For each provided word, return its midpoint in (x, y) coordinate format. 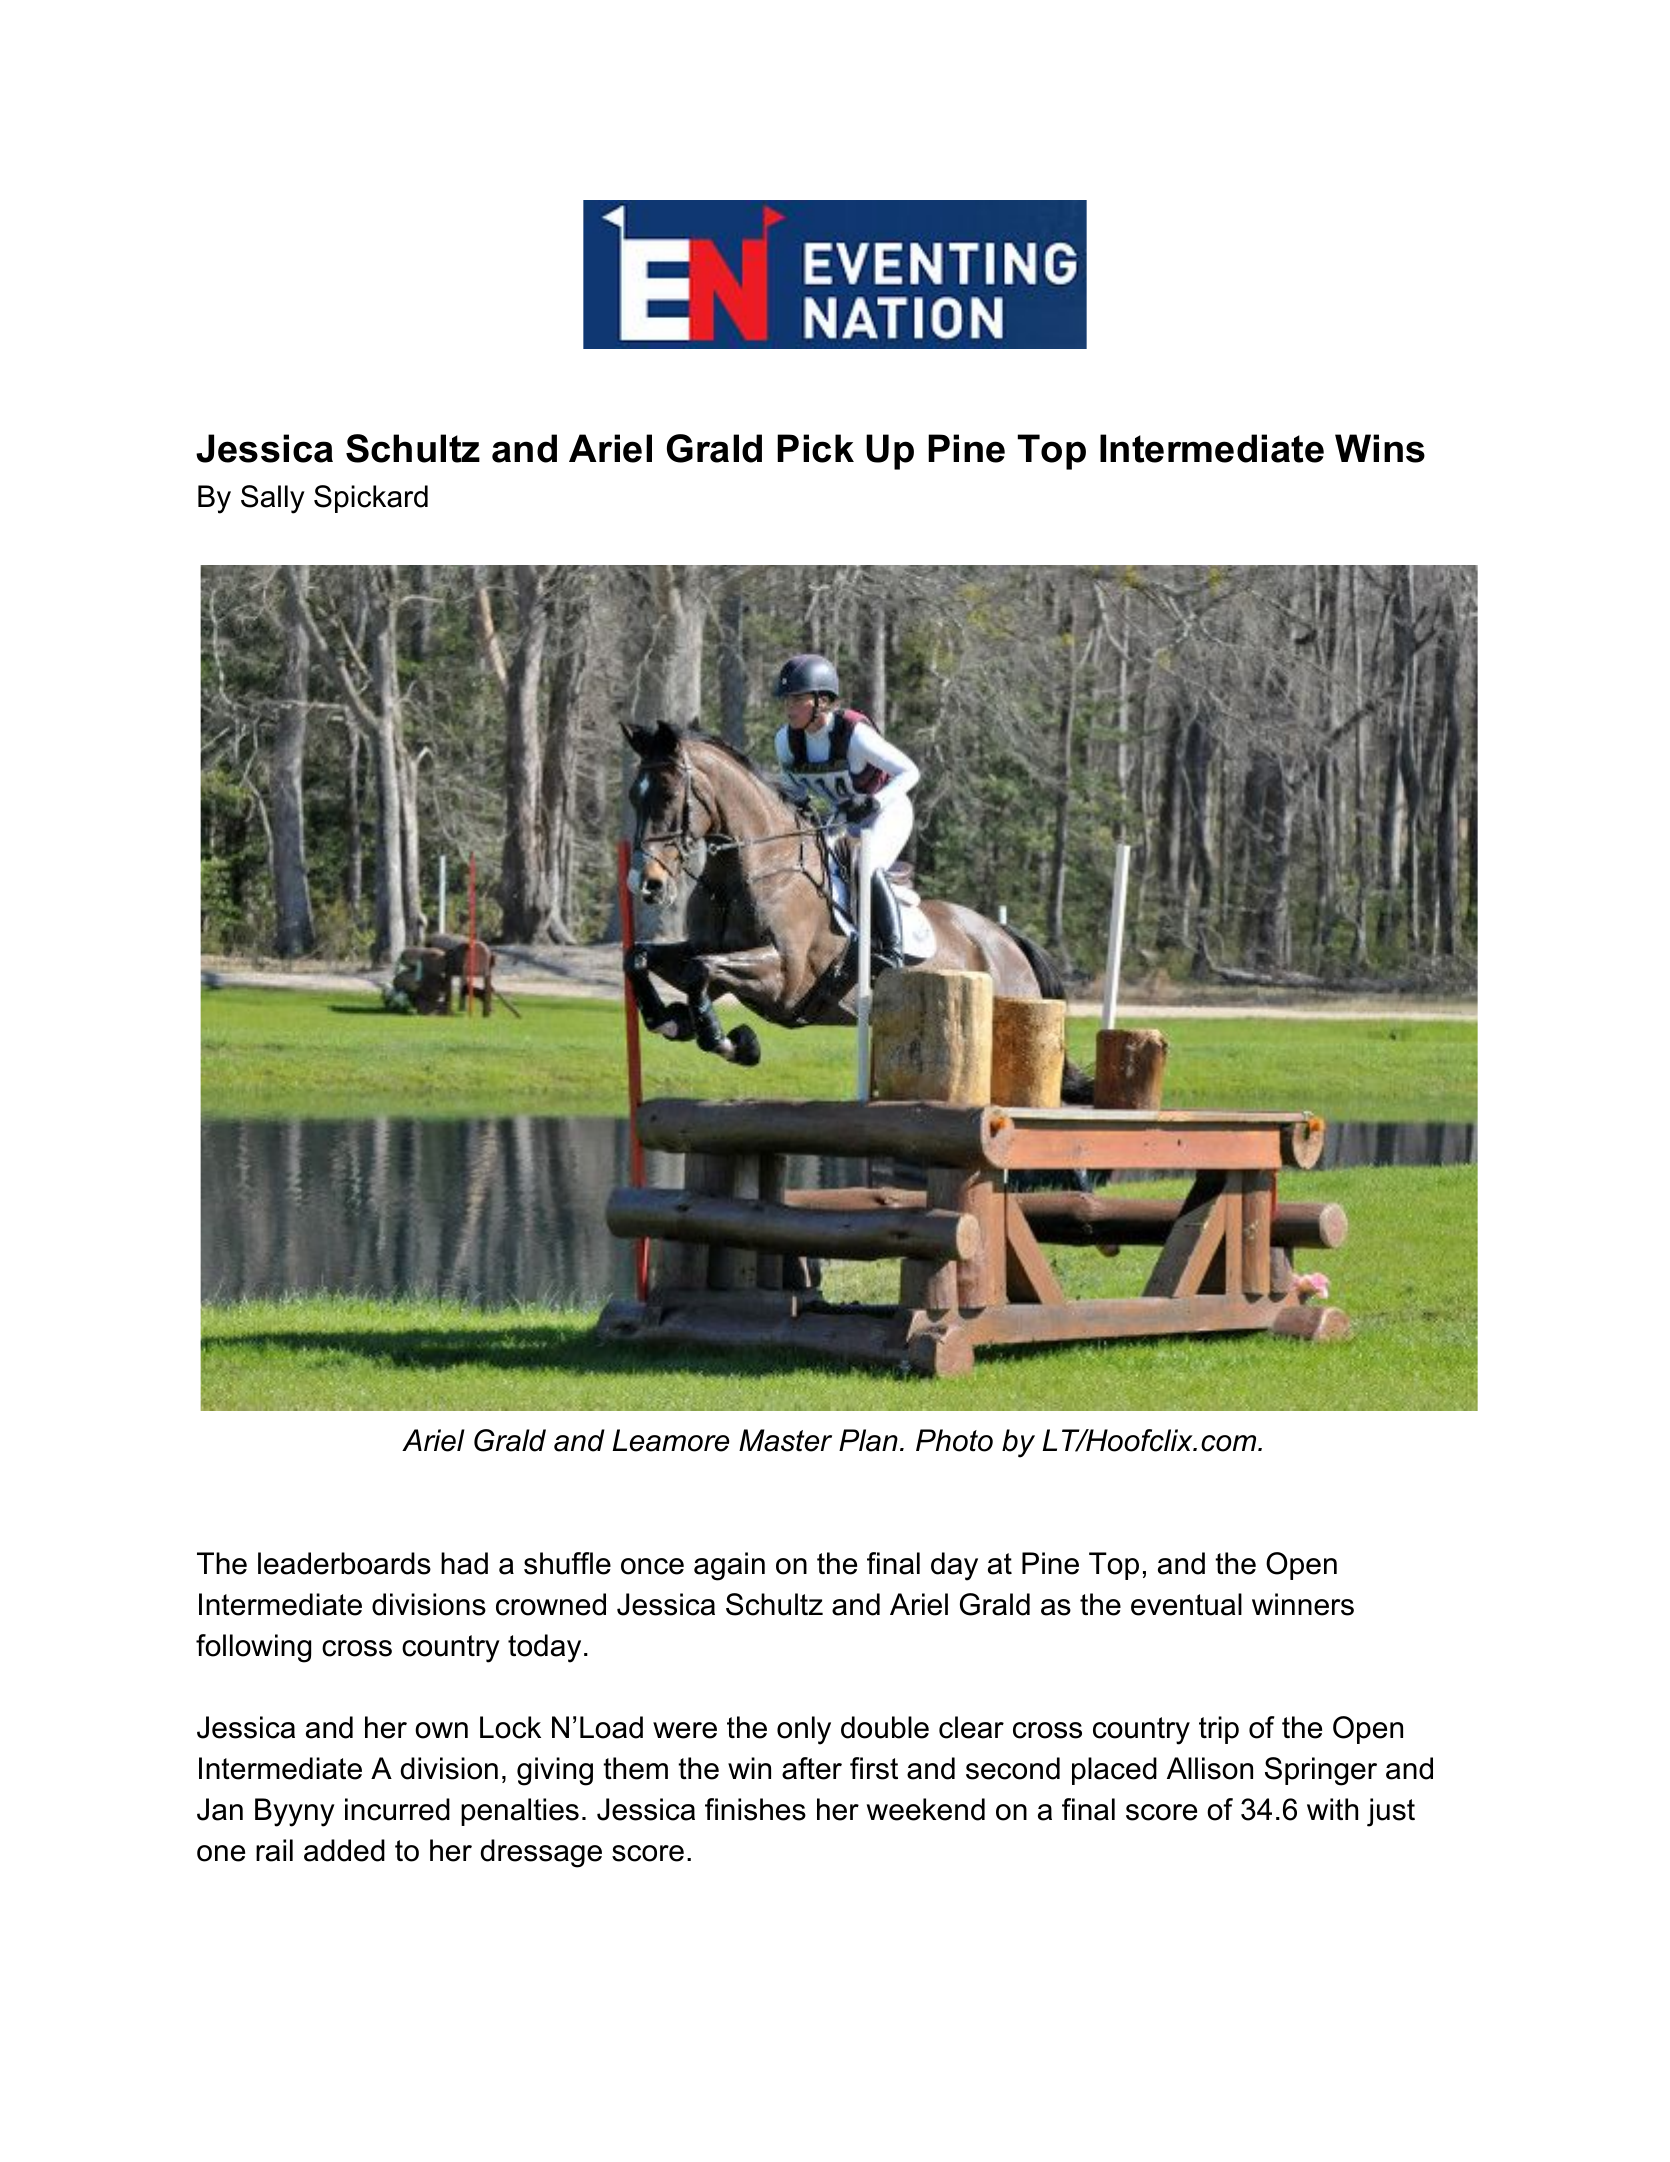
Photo (954, 1440)
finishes (755, 1809)
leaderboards (344, 1563)
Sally (273, 499)
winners (1303, 1604)
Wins (1380, 448)
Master (785, 1440)
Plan (868, 1440)
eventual (1186, 1604)
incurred (397, 1809)
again (729, 1566)
